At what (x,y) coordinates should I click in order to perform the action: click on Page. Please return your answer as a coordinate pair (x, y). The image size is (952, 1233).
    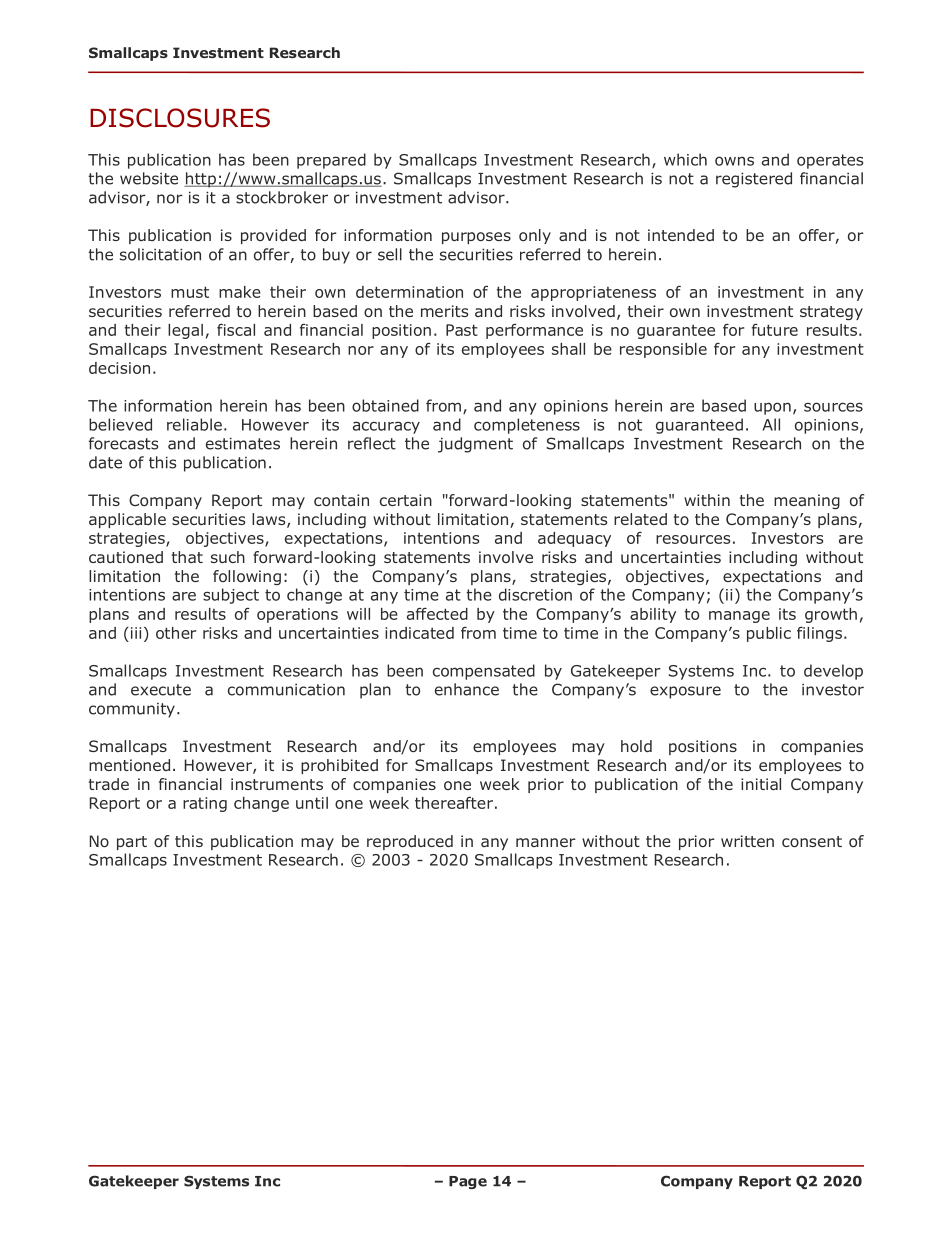
    Looking at the image, I should click on (468, 1182).
